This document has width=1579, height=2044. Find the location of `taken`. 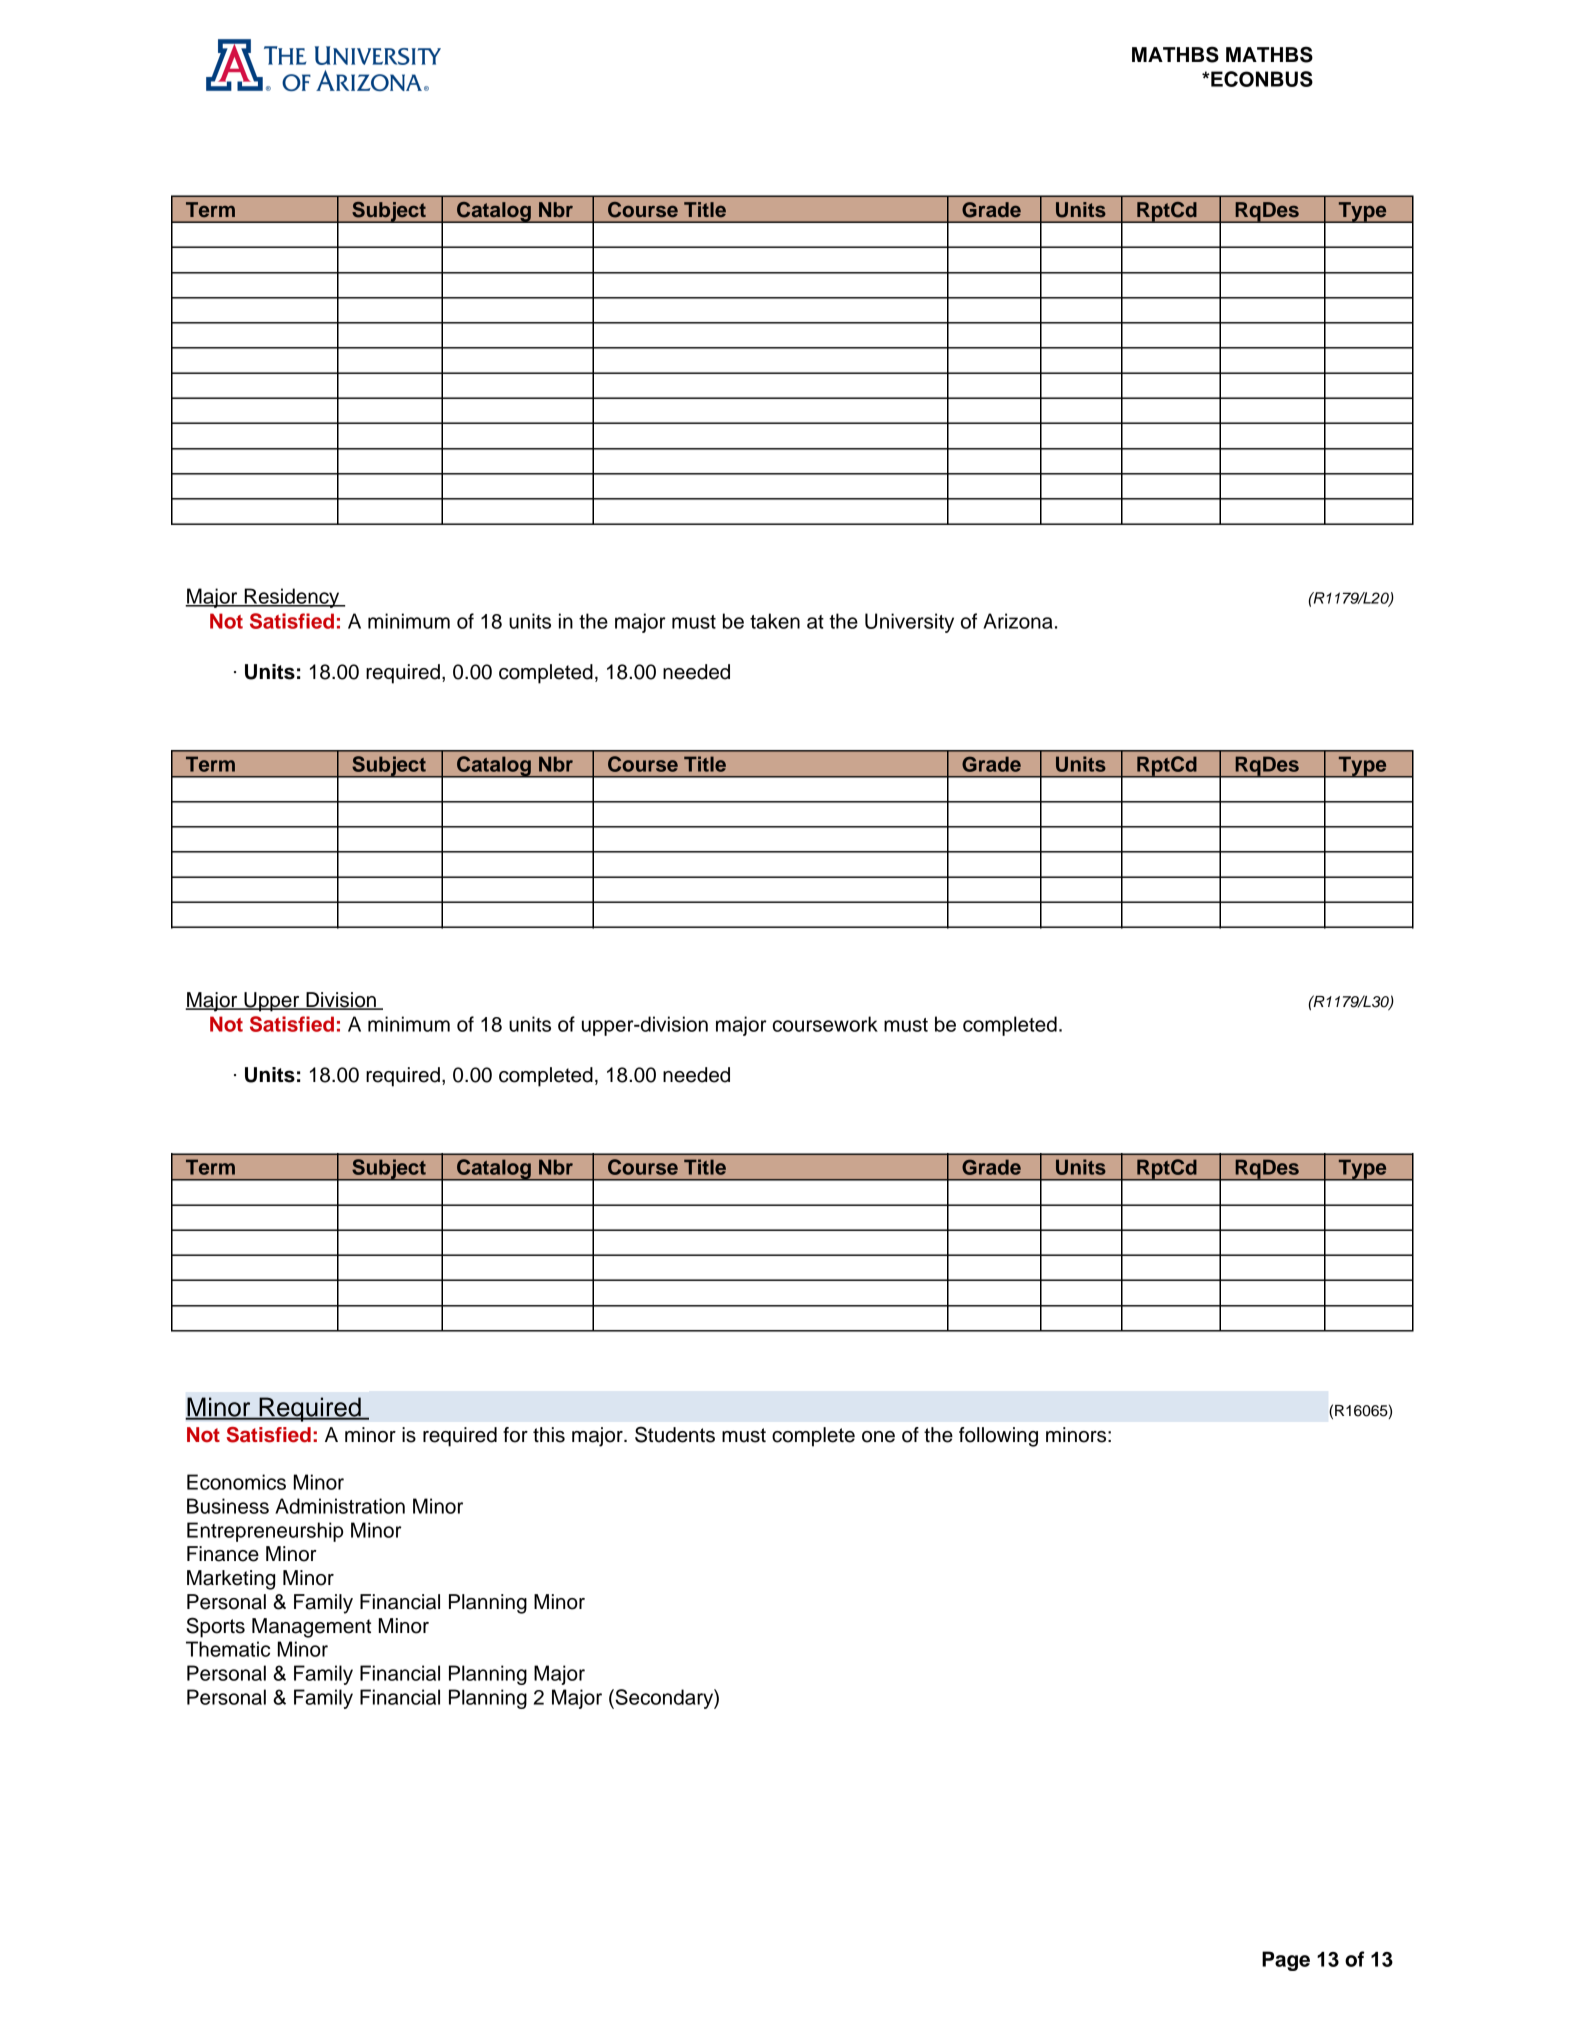

taken is located at coordinates (775, 621).
